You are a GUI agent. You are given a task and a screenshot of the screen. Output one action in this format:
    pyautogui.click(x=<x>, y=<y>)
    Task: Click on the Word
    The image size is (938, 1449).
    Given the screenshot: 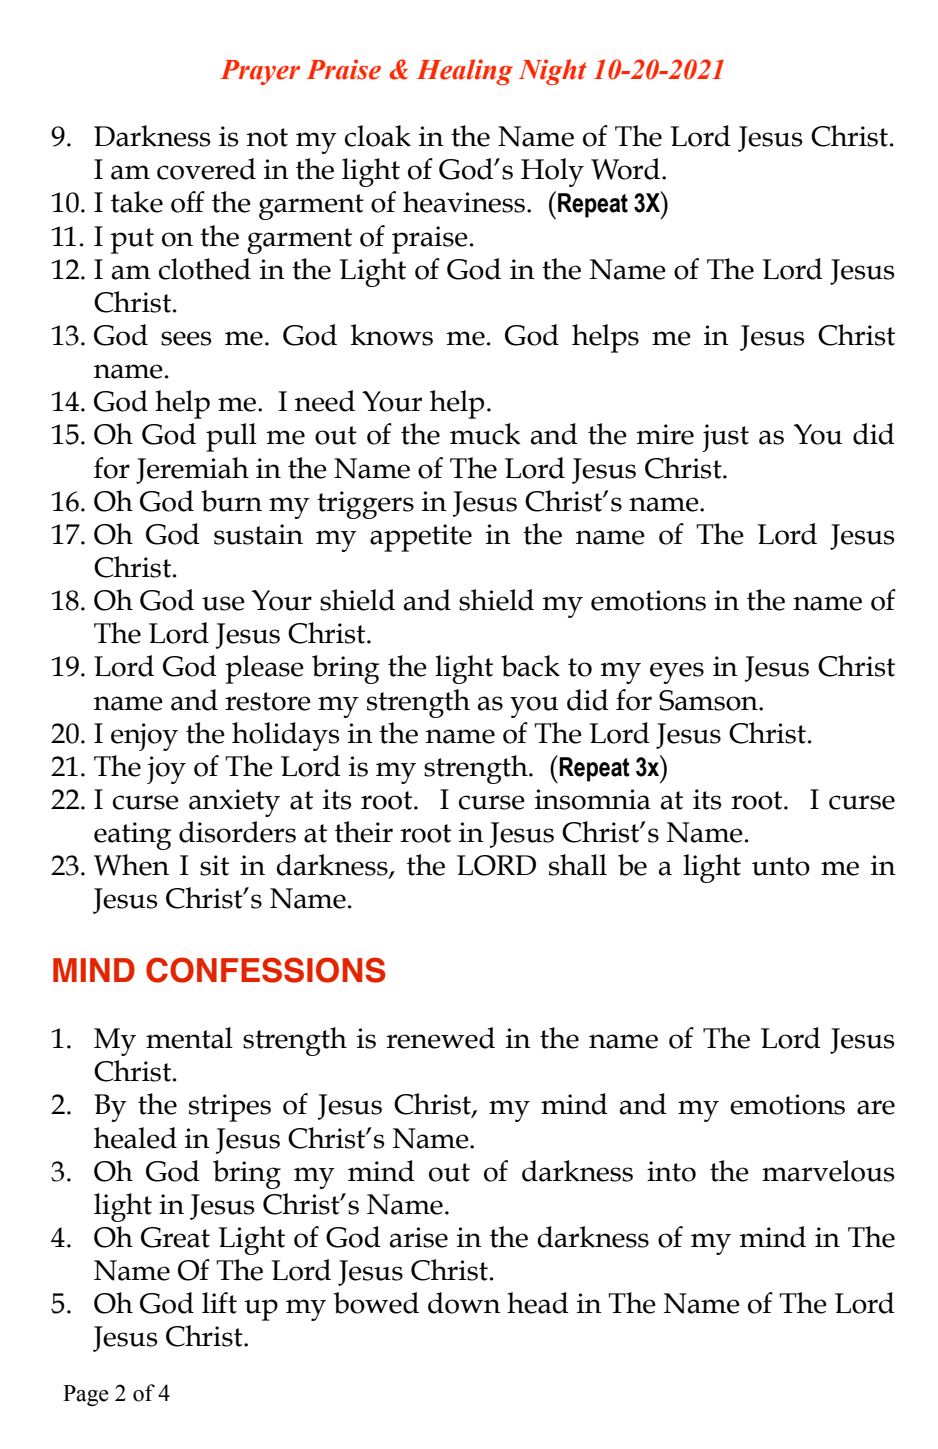 What is the action you would take?
    pyautogui.click(x=625, y=169)
